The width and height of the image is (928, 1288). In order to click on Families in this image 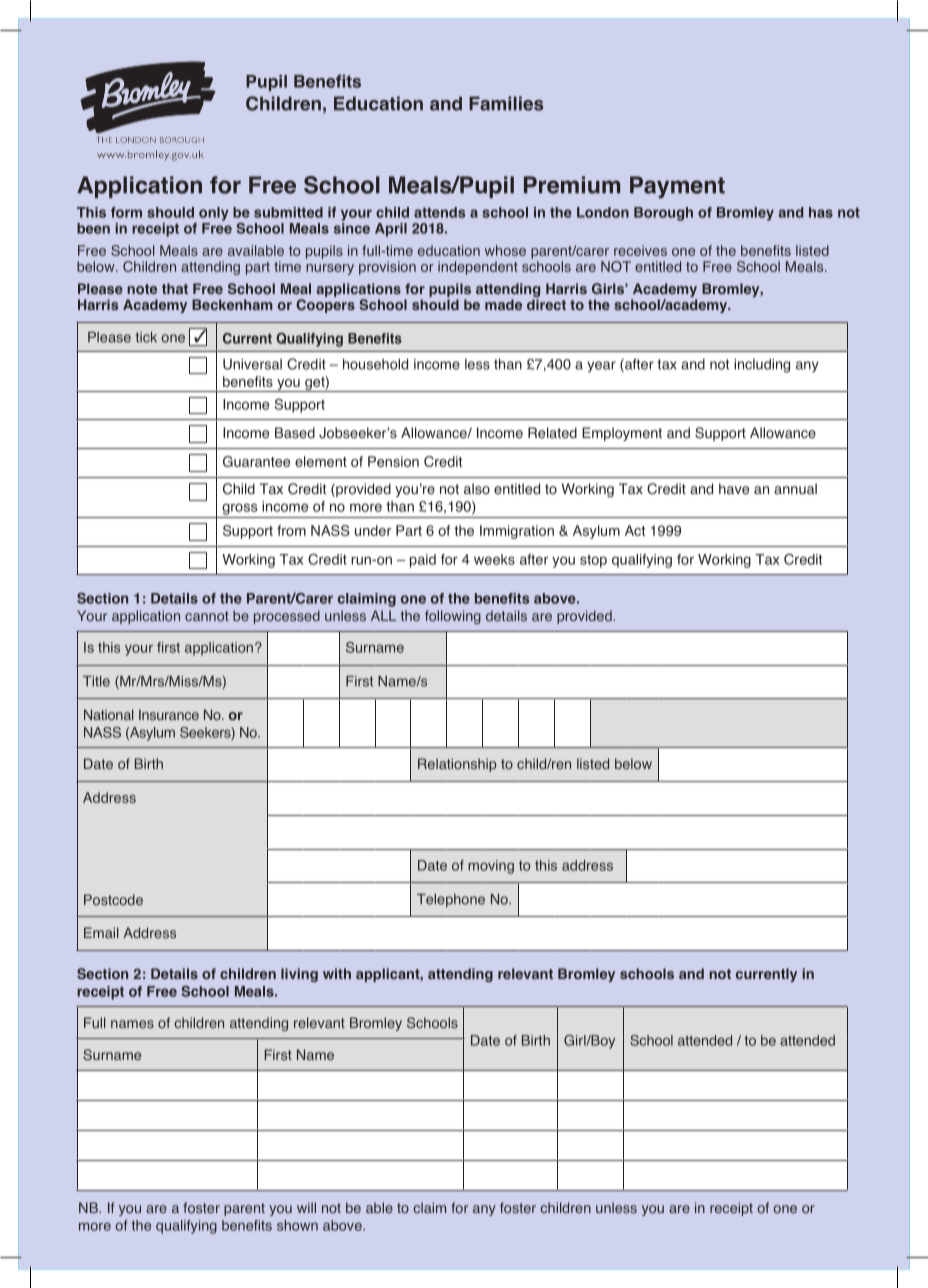, I will do `click(506, 103)`.
